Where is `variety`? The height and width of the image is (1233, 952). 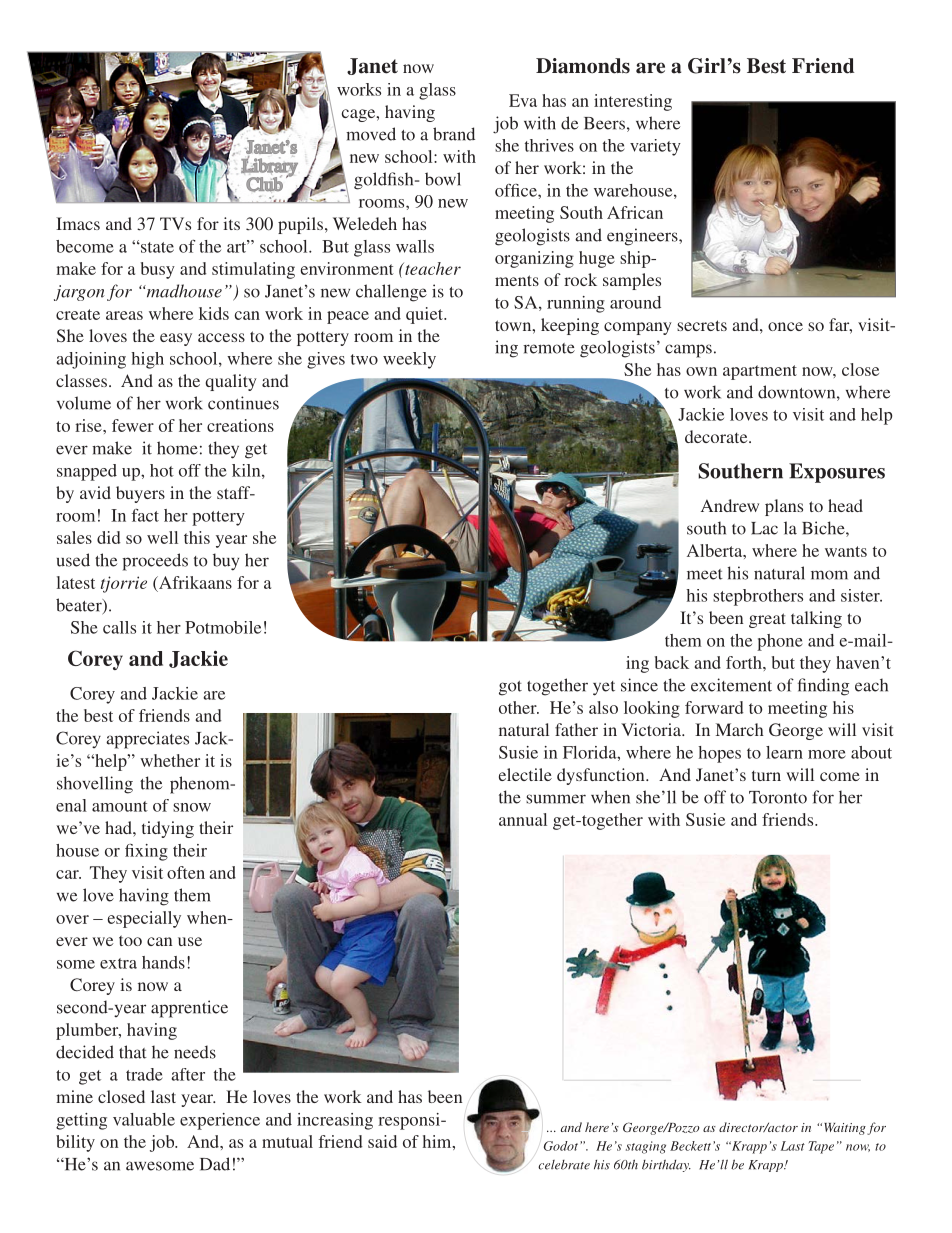 variety is located at coordinates (655, 147).
